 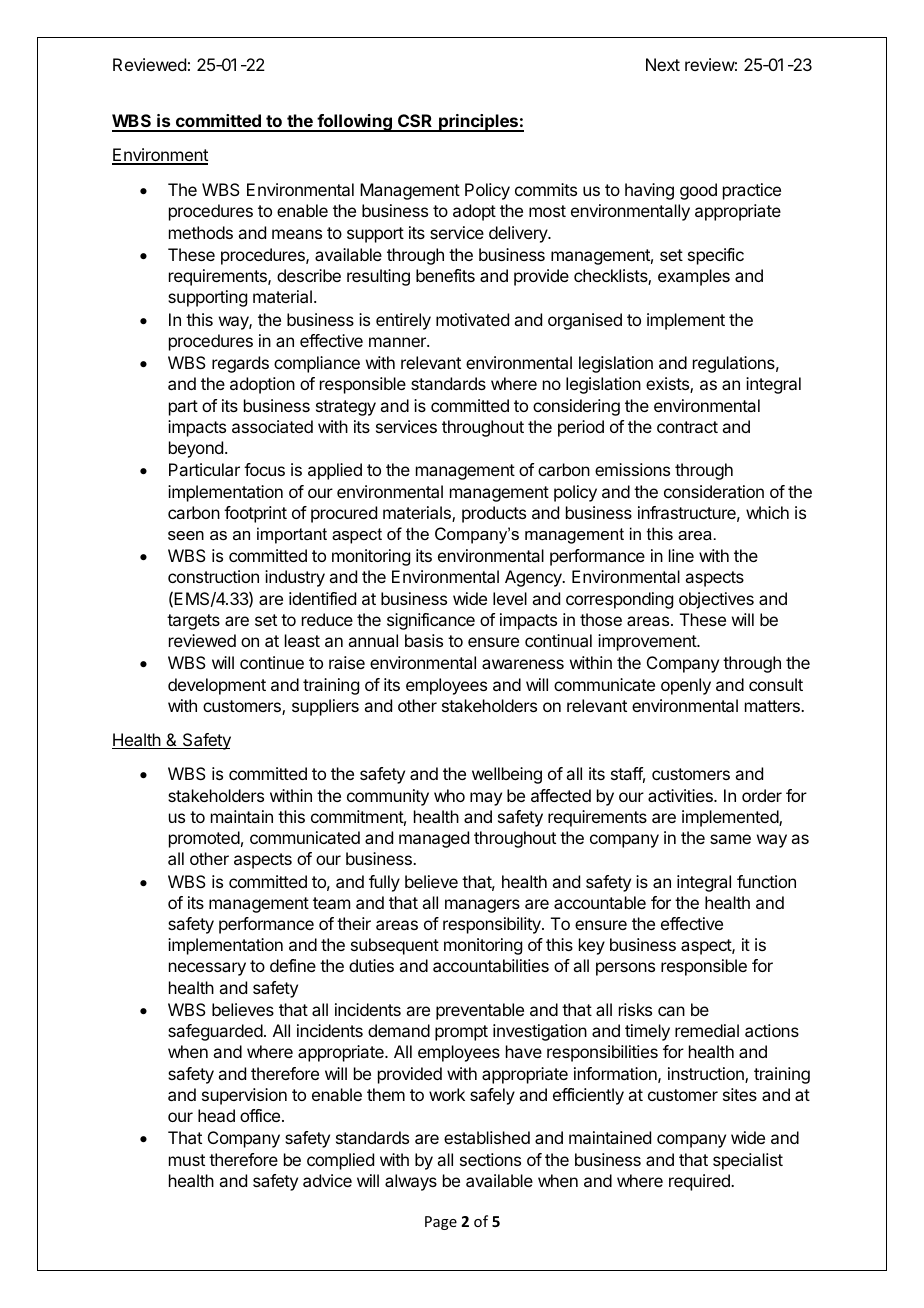 I want to click on following, so click(x=354, y=123).
